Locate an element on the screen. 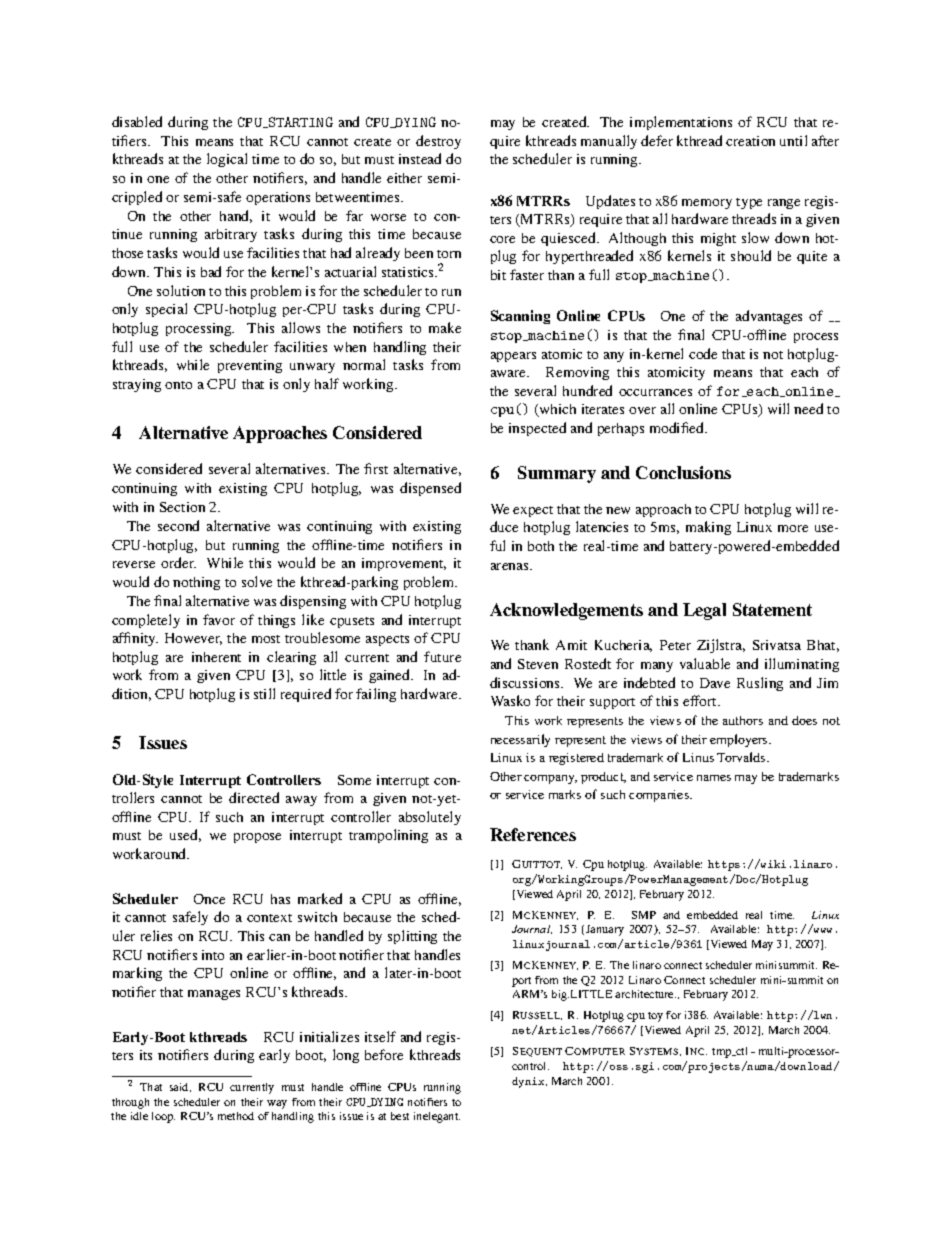 This screenshot has height=1233, width=952. necessarily is located at coordinates (520, 740).
